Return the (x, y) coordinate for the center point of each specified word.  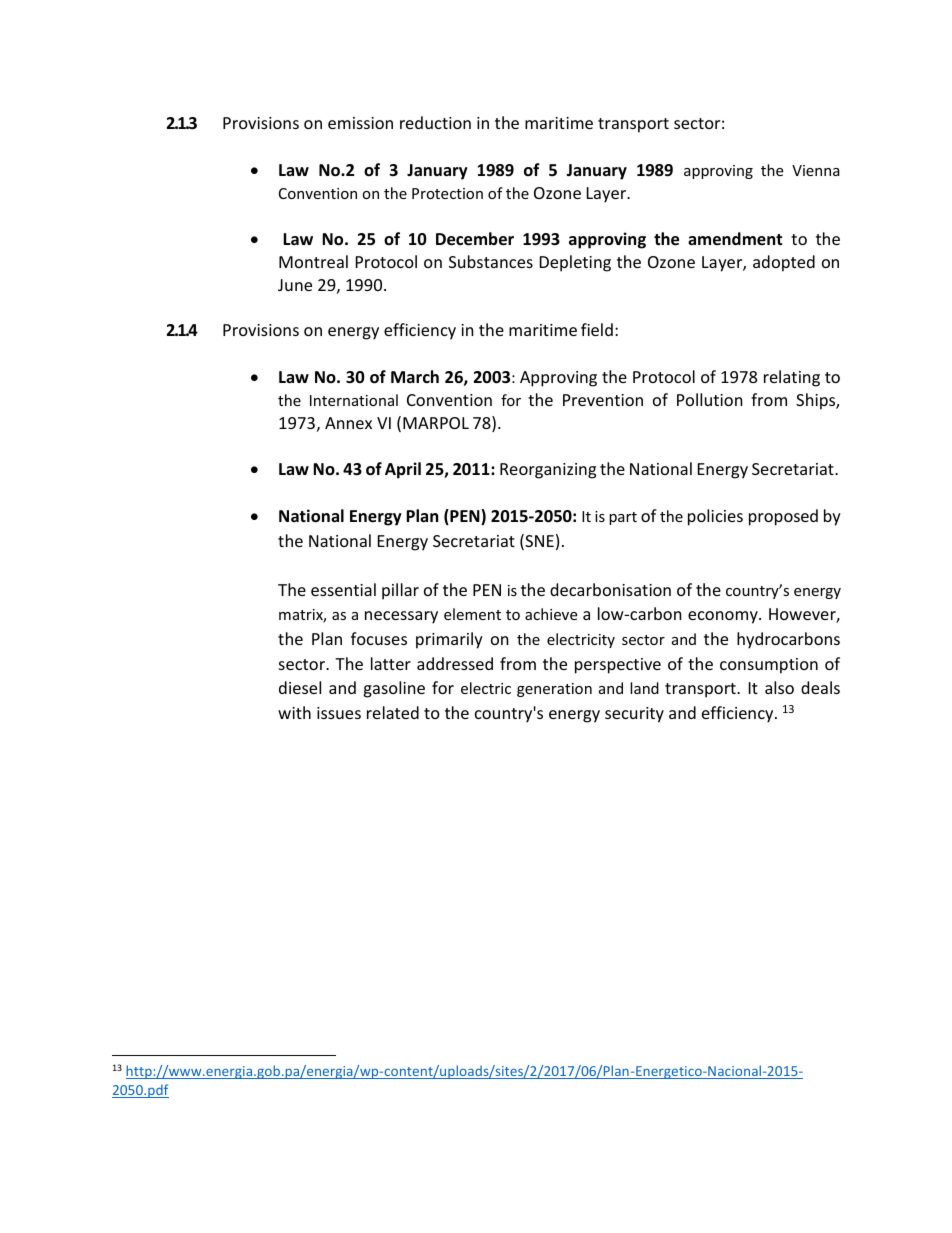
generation (554, 690)
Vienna (816, 170)
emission (360, 123)
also (779, 687)
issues (339, 713)
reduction (435, 122)
